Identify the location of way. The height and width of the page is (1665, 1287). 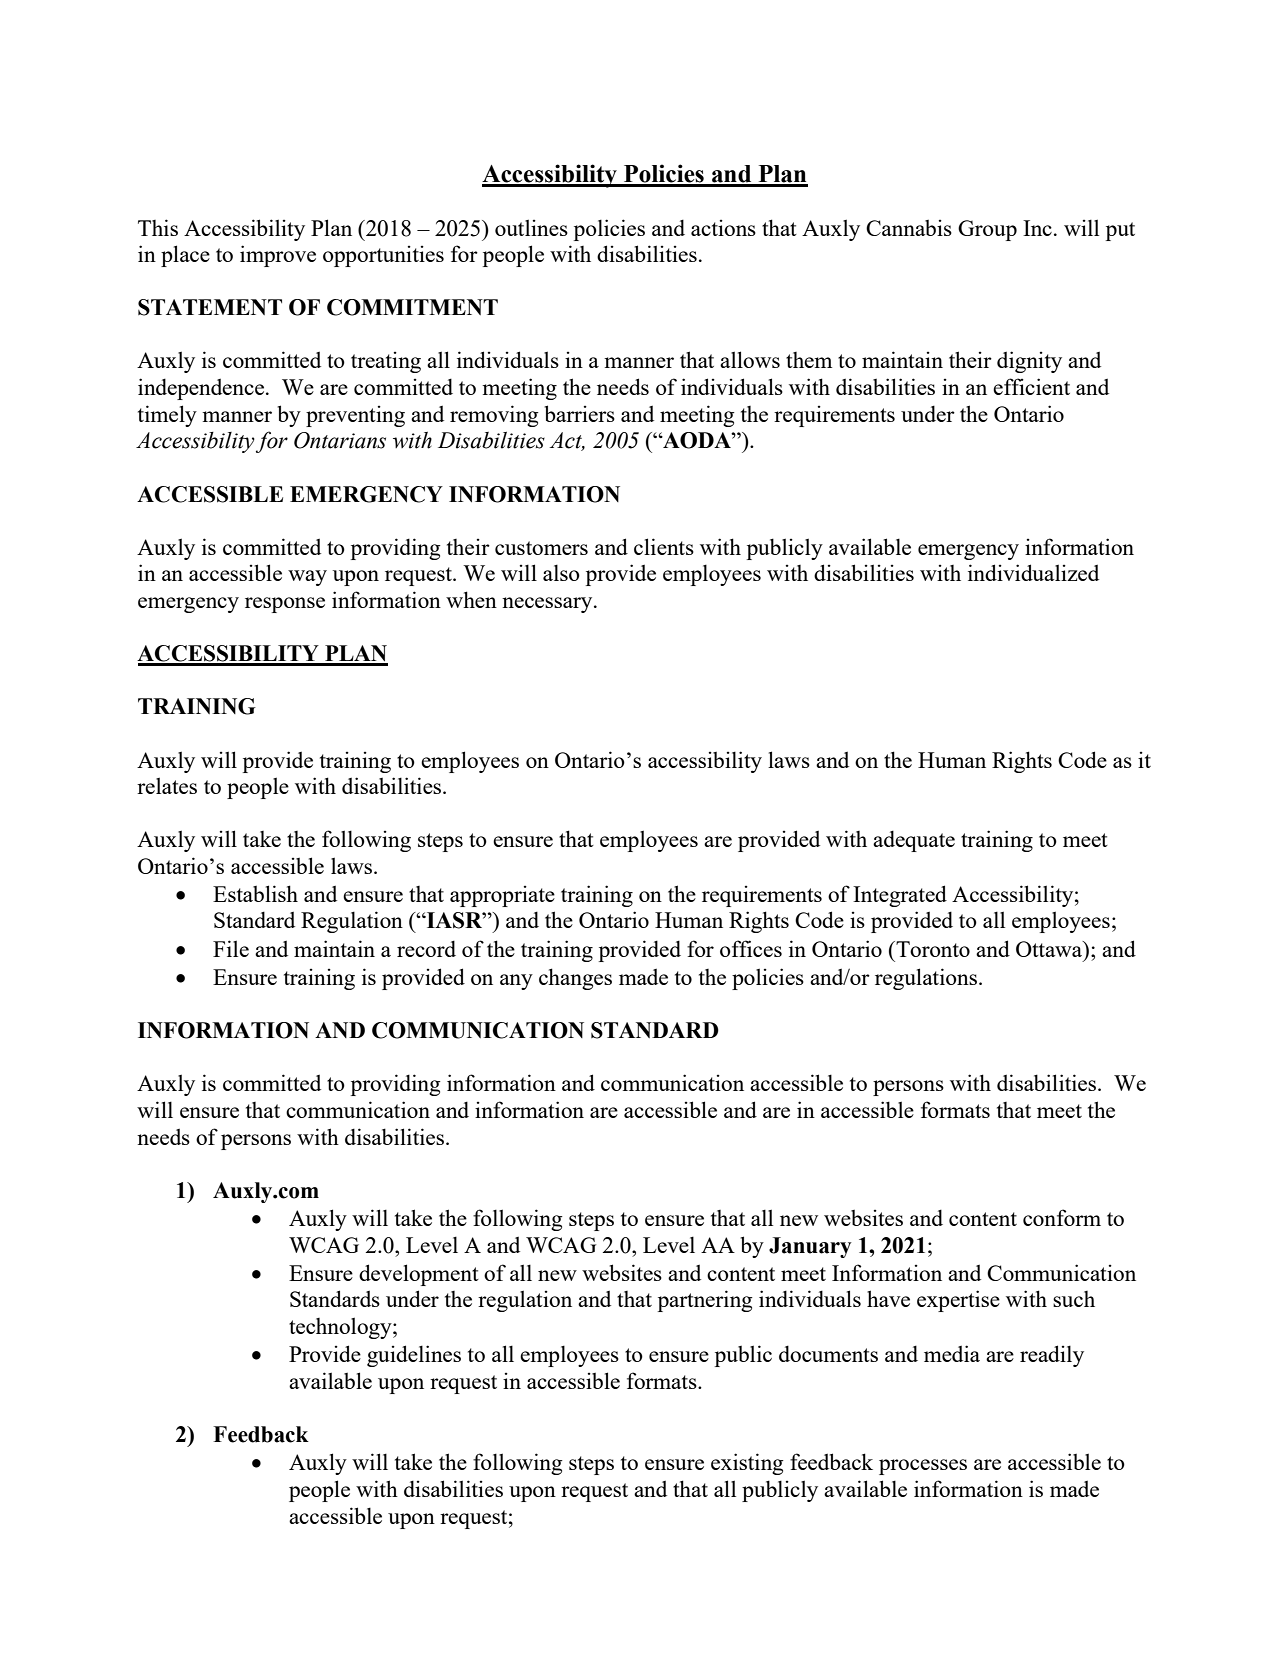
(307, 578).
